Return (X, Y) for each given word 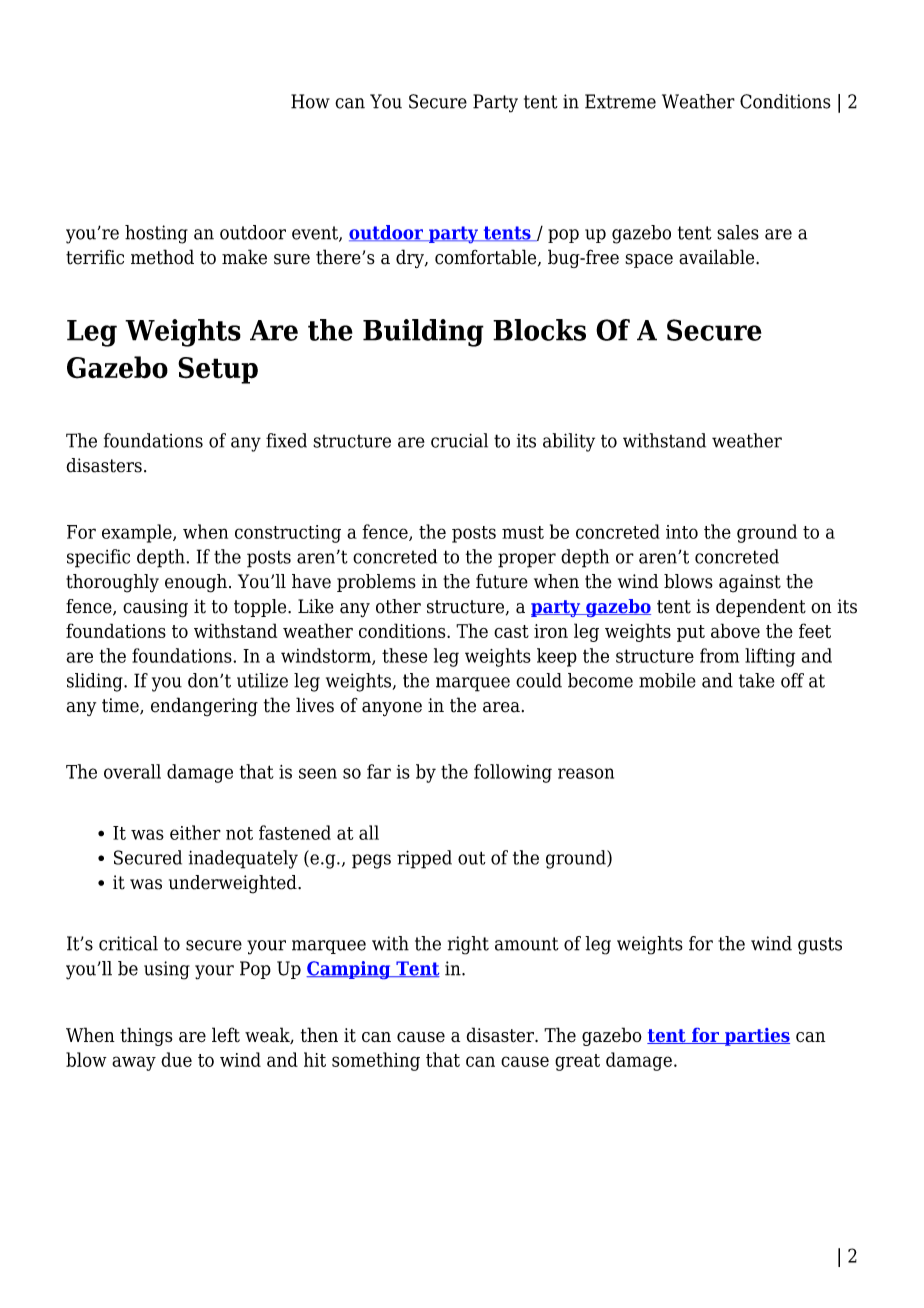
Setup (218, 370)
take (757, 680)
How (310, 101)
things (146, 1036)
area (501, 707)
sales (738, 232)
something (376, 1061)
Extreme (620, 101)
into (682, 532)
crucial (459, 440)
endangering (204, 707)
